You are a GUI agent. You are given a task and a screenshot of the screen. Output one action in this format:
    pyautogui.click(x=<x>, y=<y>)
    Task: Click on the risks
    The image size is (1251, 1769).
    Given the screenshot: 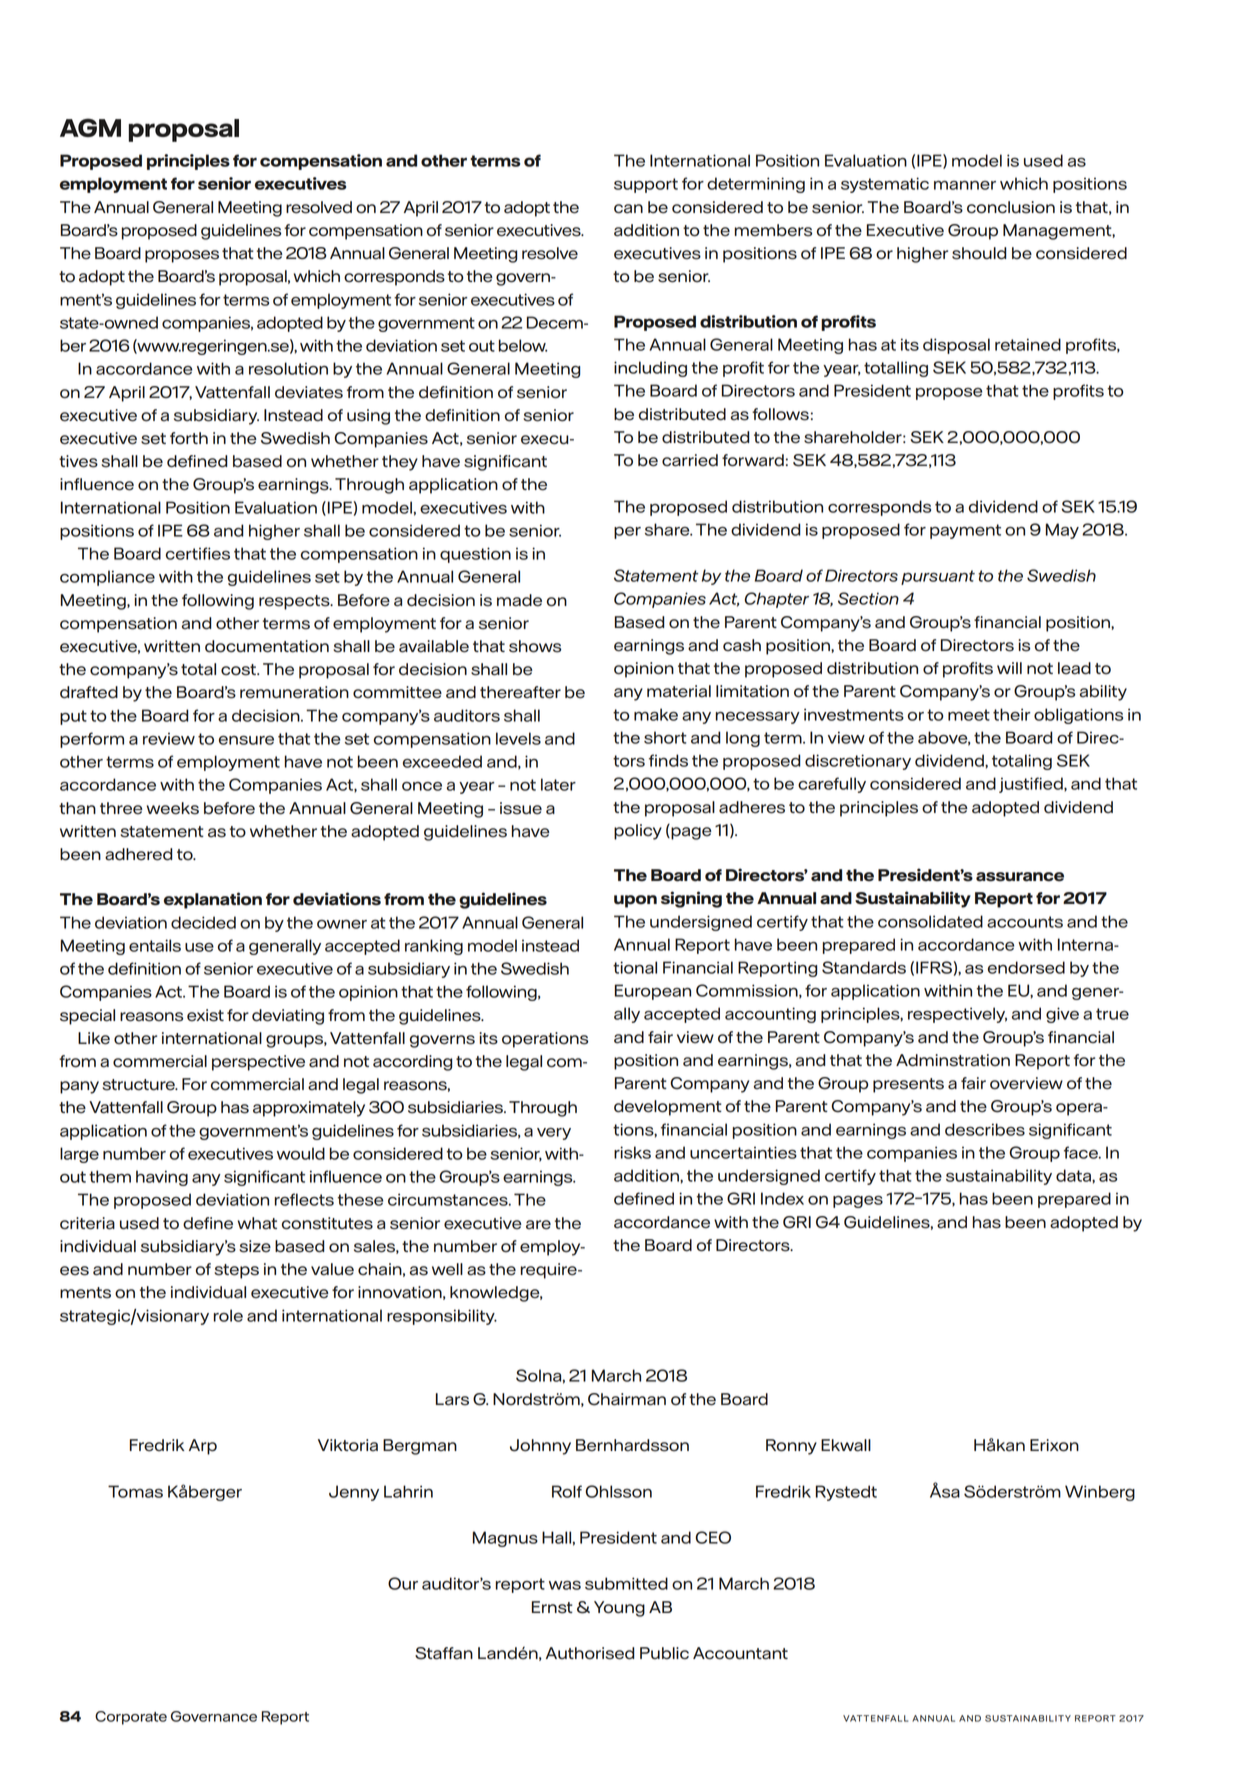 What is the action you would take?
    pyautogui.click(x=632, y=1152)
